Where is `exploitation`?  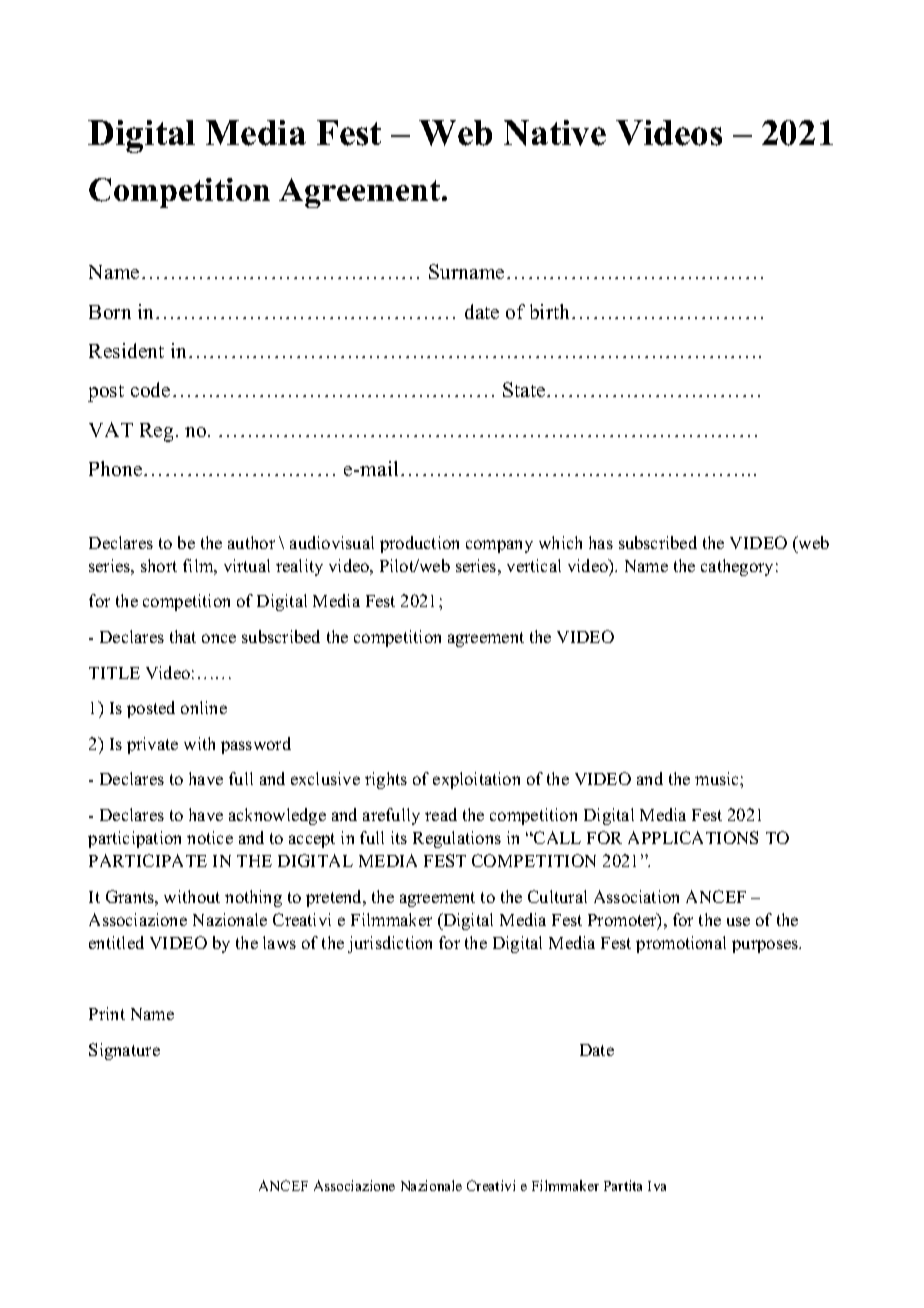 exploitation is located at coordinates (476, 780).
